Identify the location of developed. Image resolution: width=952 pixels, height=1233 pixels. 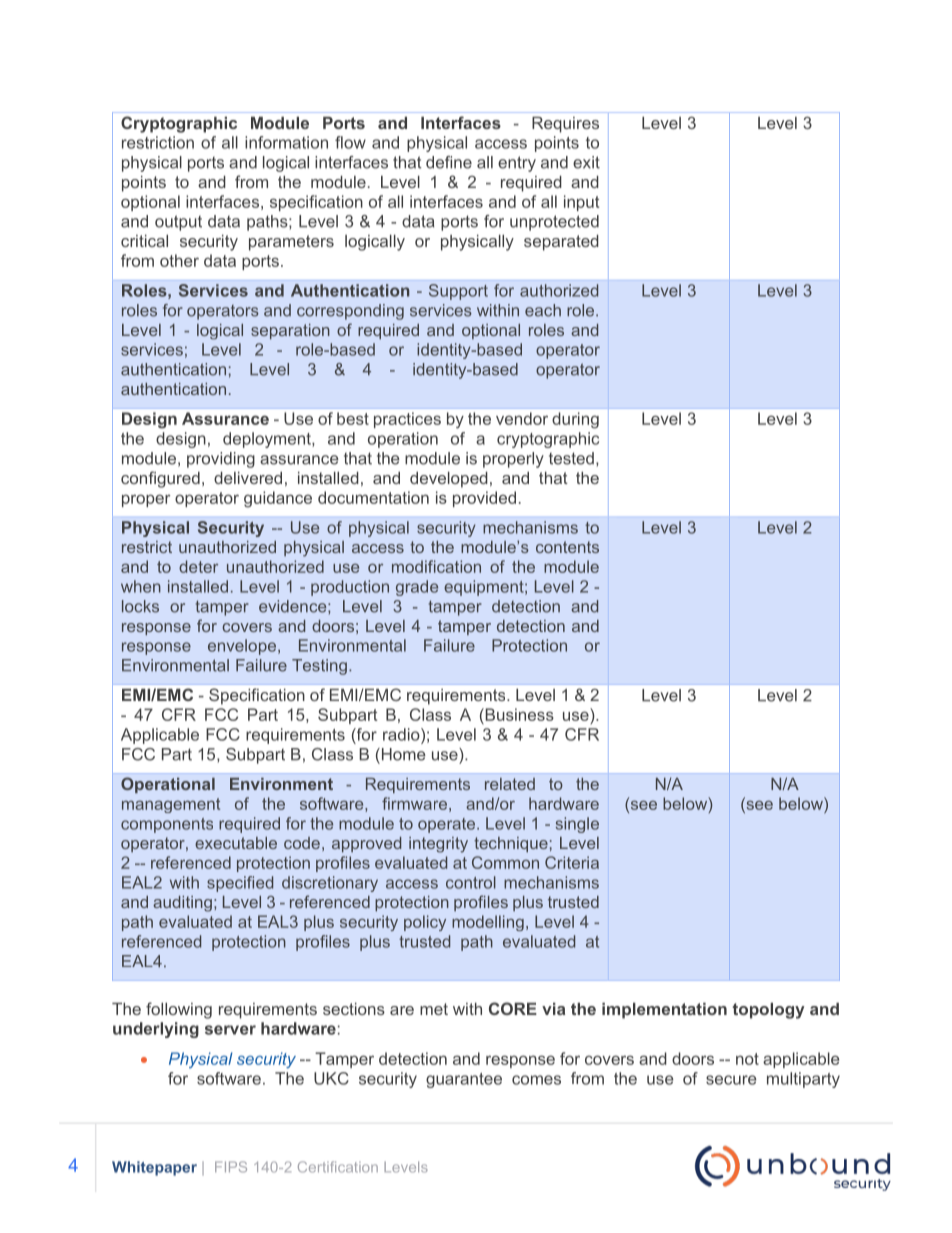
(449, 480).
